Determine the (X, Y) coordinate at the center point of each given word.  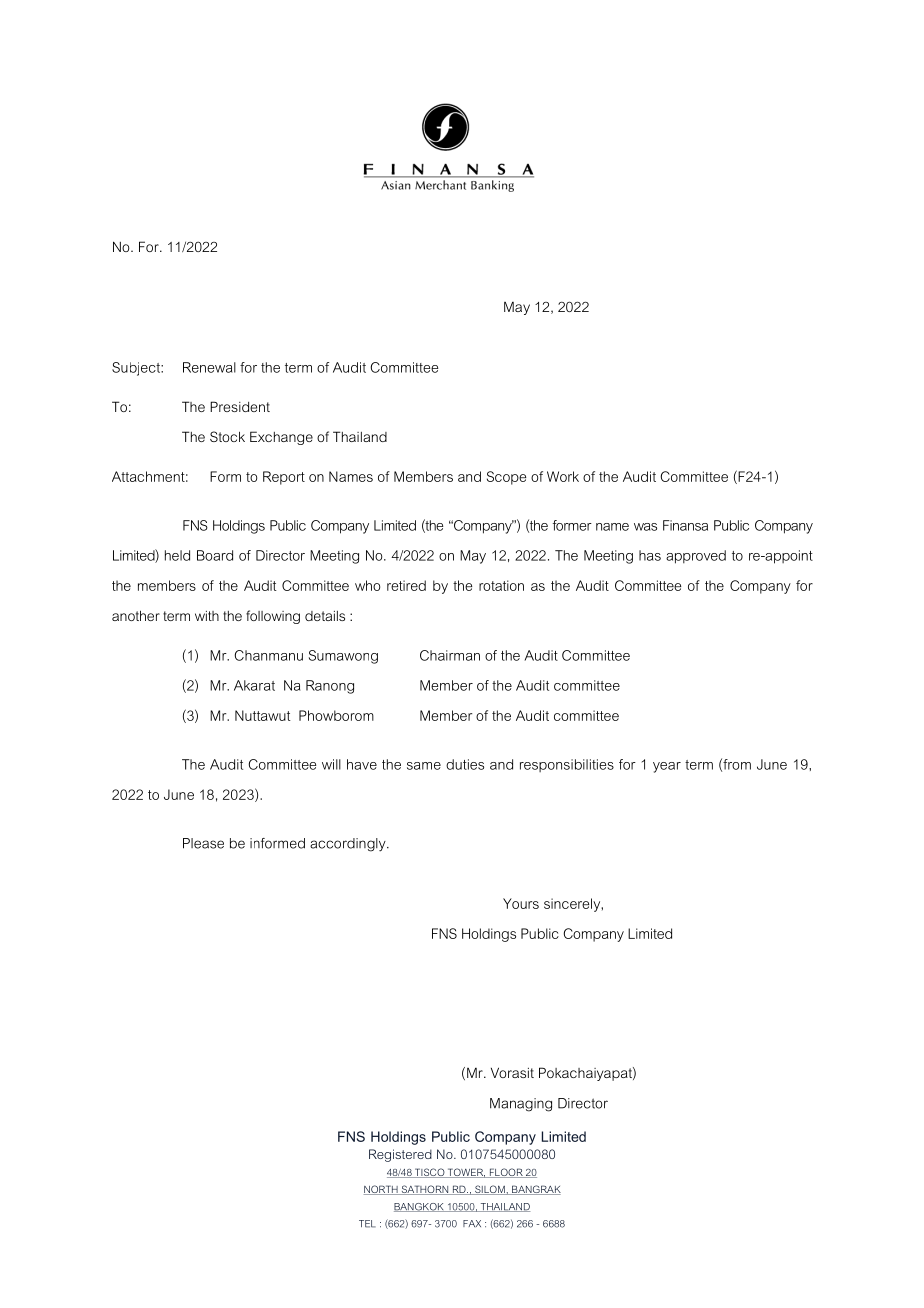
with (207, 616)
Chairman (450, 655)
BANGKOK (420, 1207)
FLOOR (506, 1173)
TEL (367, 1224)
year (667, 767)
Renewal (209, 367)
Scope (506, 478)
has (650, 555)
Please (203, 843)
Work (563, 476)
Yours (521, 903)
